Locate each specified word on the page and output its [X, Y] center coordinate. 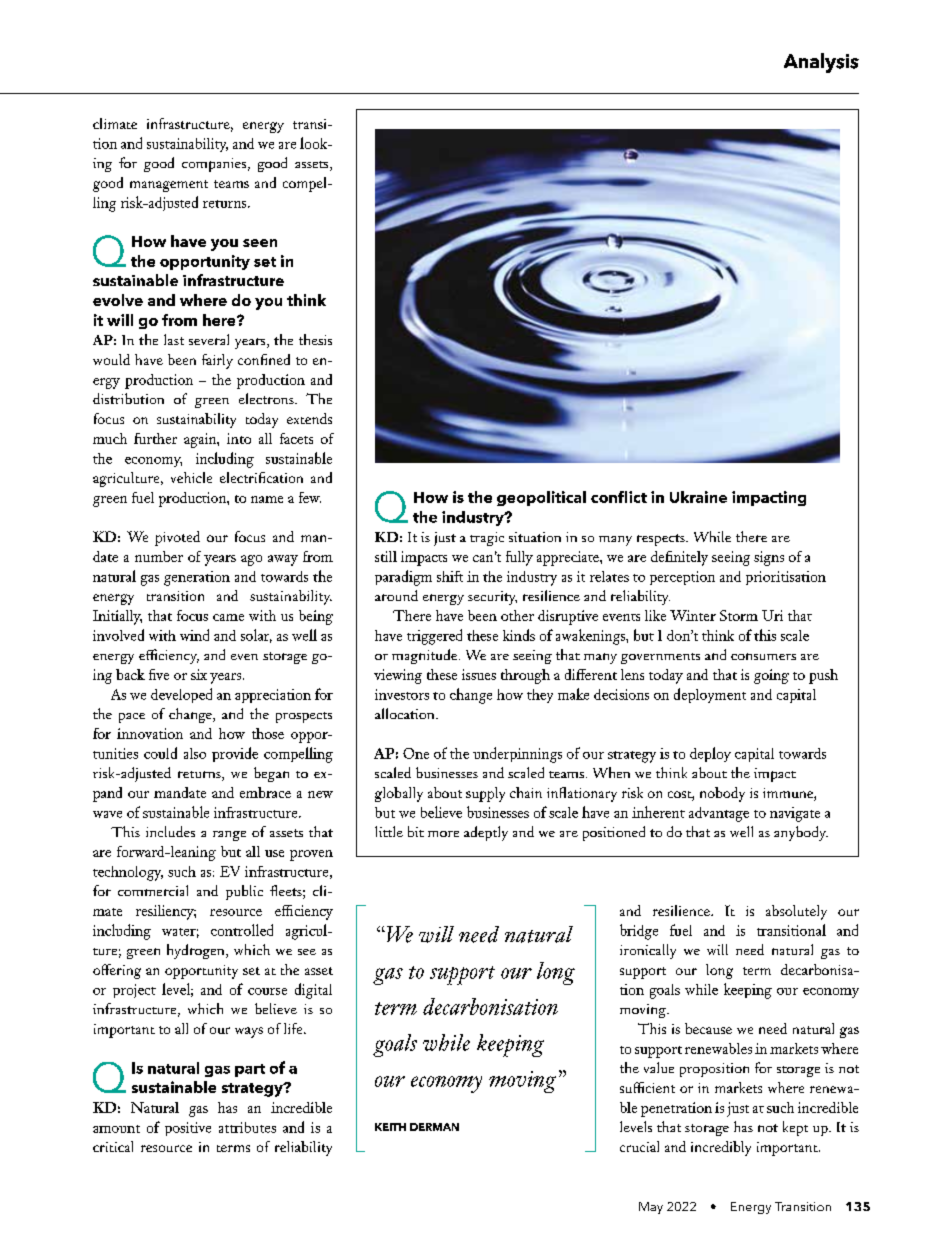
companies [215, 165]
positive [188, 1129]
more [443, 834]
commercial [153, 890]
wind [194, 635]
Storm [739, 615]
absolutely [796, 912]
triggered [434, 637]
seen [260, 243]
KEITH [390, 1127]
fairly [217, 361]
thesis [315, 339]
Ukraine [698, 497]
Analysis [821, 63]
